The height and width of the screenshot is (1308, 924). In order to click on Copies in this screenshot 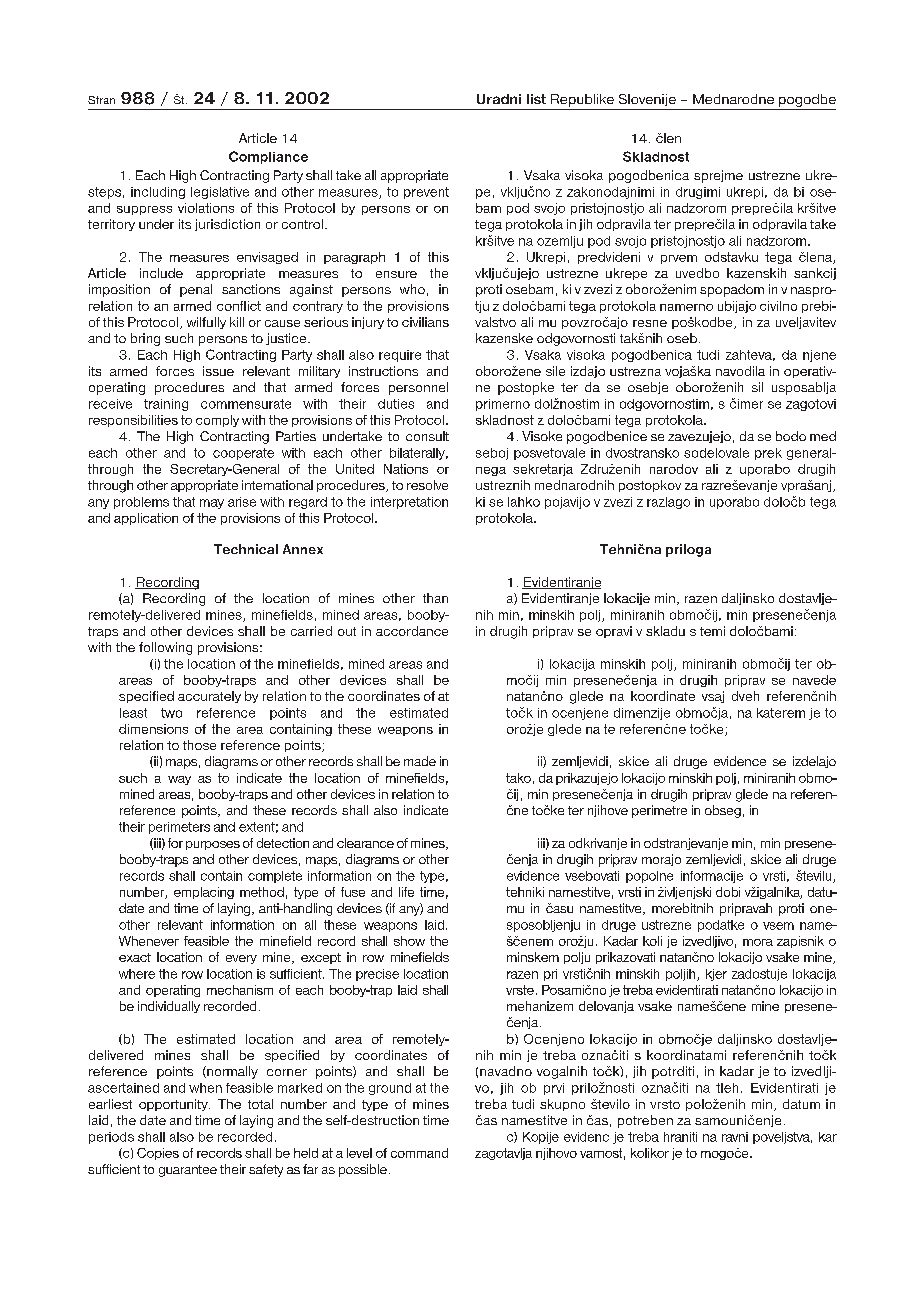, I will do `click(158, 1154)`.
